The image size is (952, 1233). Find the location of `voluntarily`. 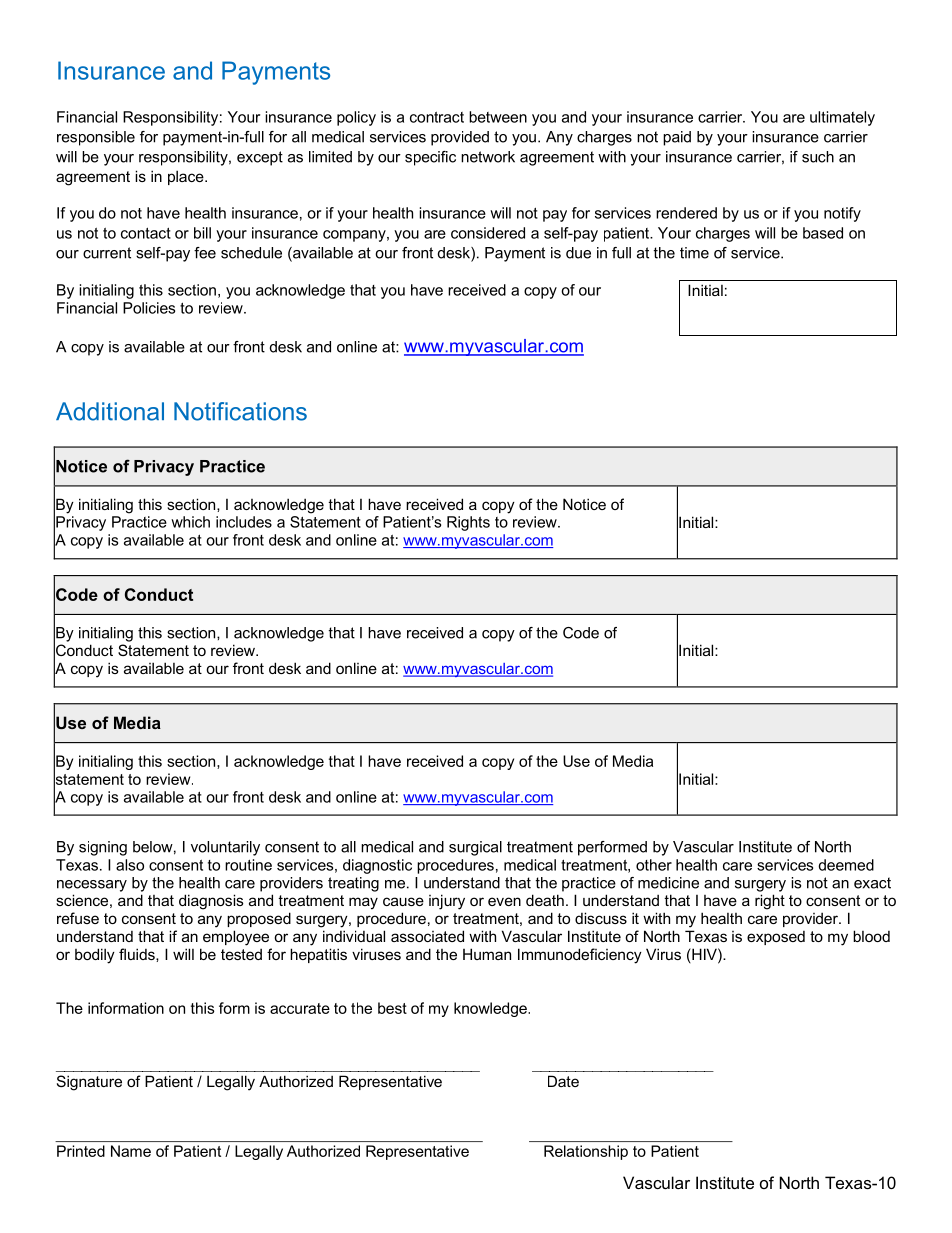

voluntarily is located at coordinates (225, 848).
